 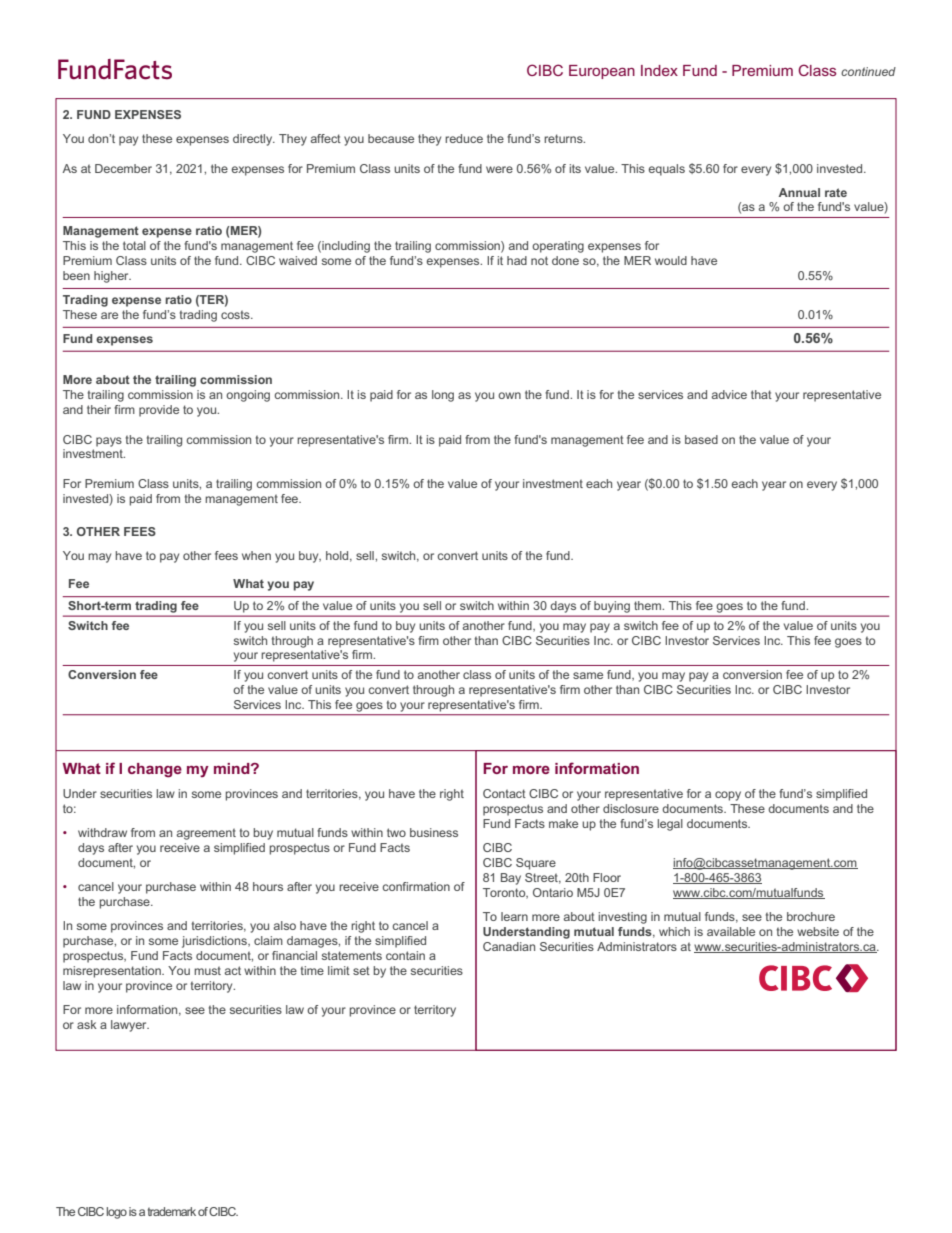 I want to click on available, so click(x=731, y=931).
